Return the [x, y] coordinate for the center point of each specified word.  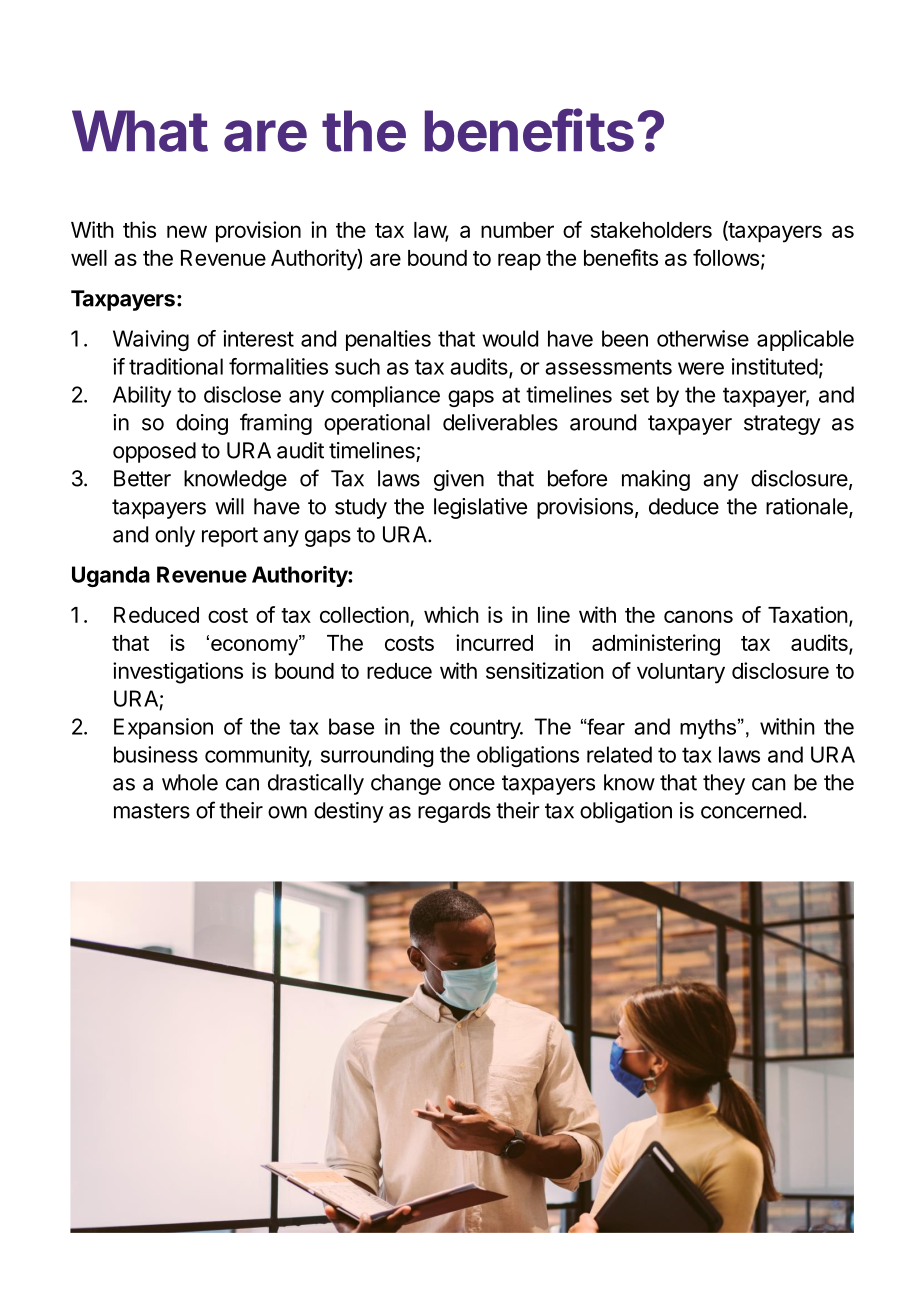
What [140, 131]
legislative [480, 508]
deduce [684, 506]
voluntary [681, 673]
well [89, 258]
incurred [494, 642]
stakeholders [651, 230]
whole [190, 782]
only [175, 536]
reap [519, 262]
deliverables [500, 422]
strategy [782, 425]
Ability [142, 396]
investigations [178, 673]
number [517, 230]
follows [726, 257]
